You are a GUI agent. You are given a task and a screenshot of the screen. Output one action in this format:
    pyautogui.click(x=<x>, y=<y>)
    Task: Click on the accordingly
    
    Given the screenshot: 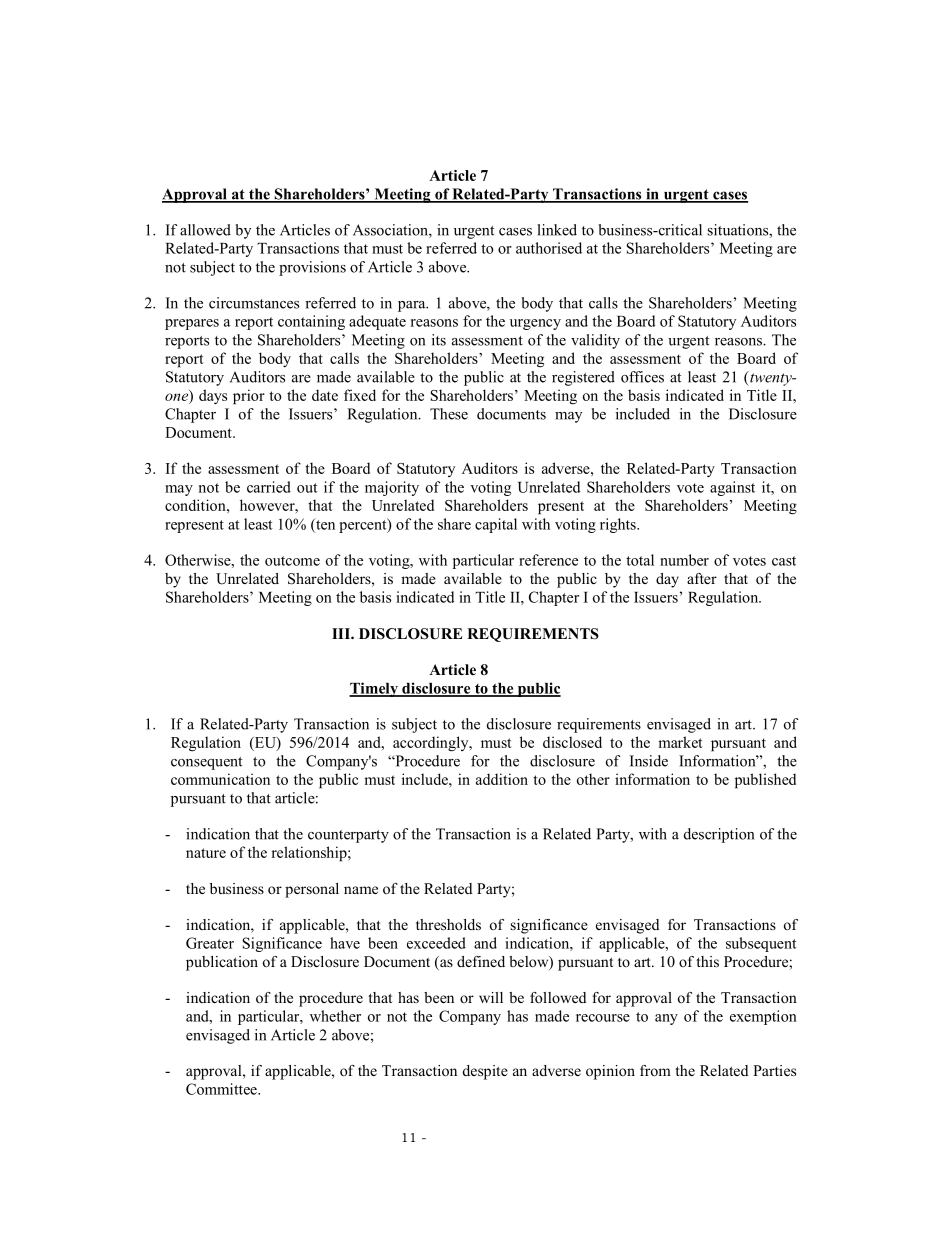 What is the action you would take?
    pyautogui.click(x=432, y=744)
